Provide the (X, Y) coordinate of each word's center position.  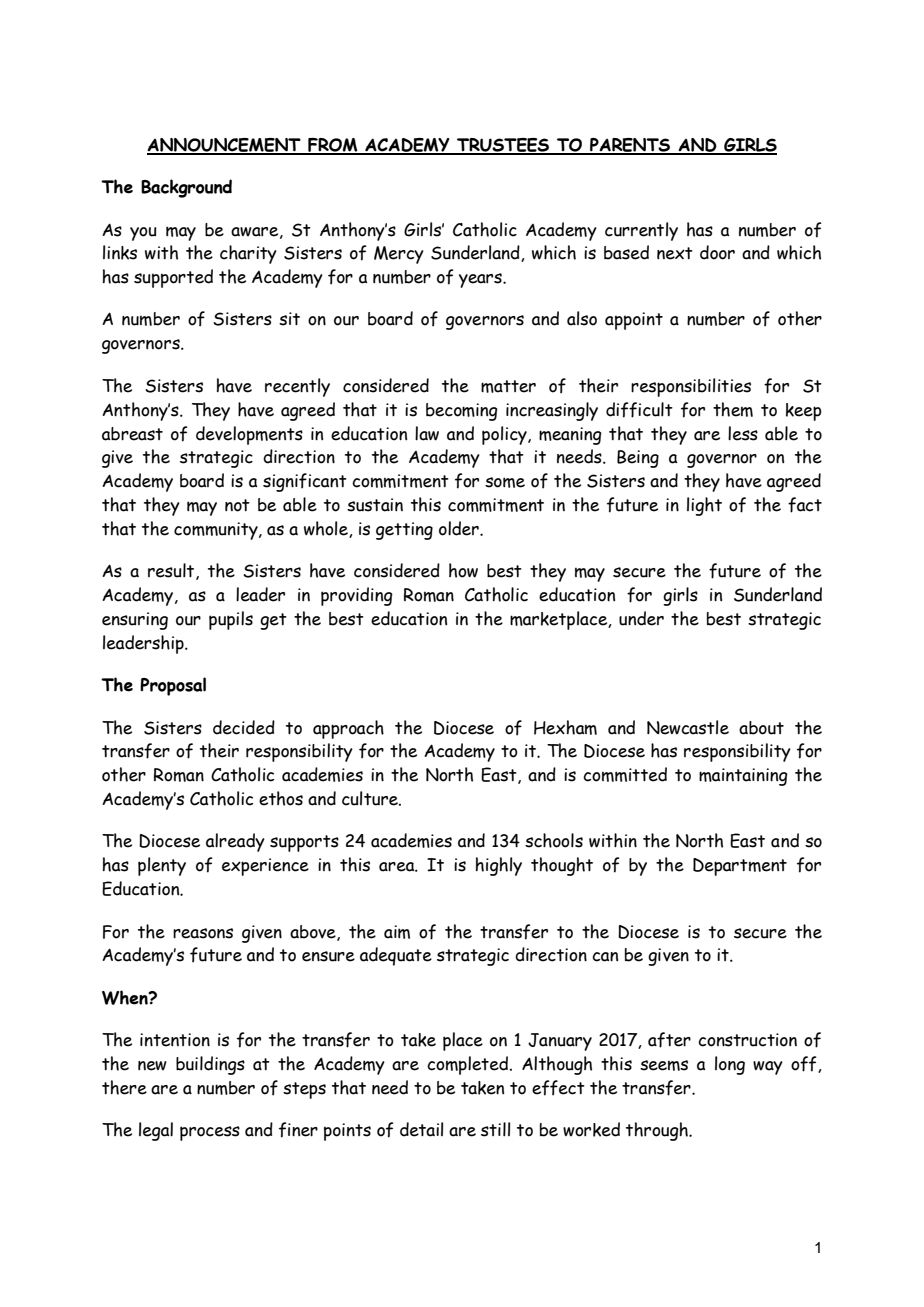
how (463, 570)
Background (186, 188)
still (495, 1129)
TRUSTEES (503, 146)
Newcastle (688, 727)
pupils (231, 620)
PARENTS (630, 146)
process (210, 1133)
